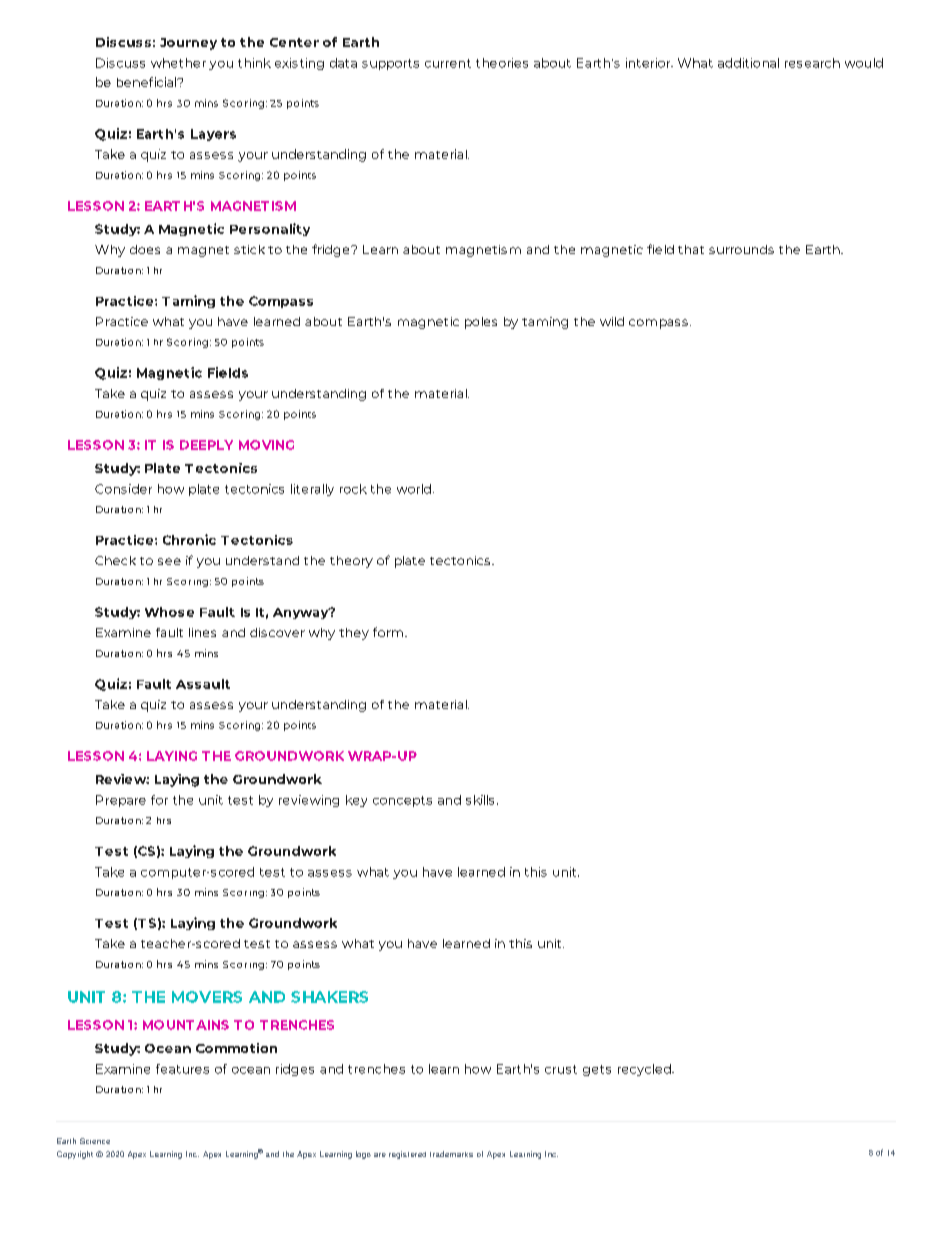 This screenshot has width=952, height=1233. Describe the element at coordinates (389, 632) in the screenshot. I see `form` at that location.
